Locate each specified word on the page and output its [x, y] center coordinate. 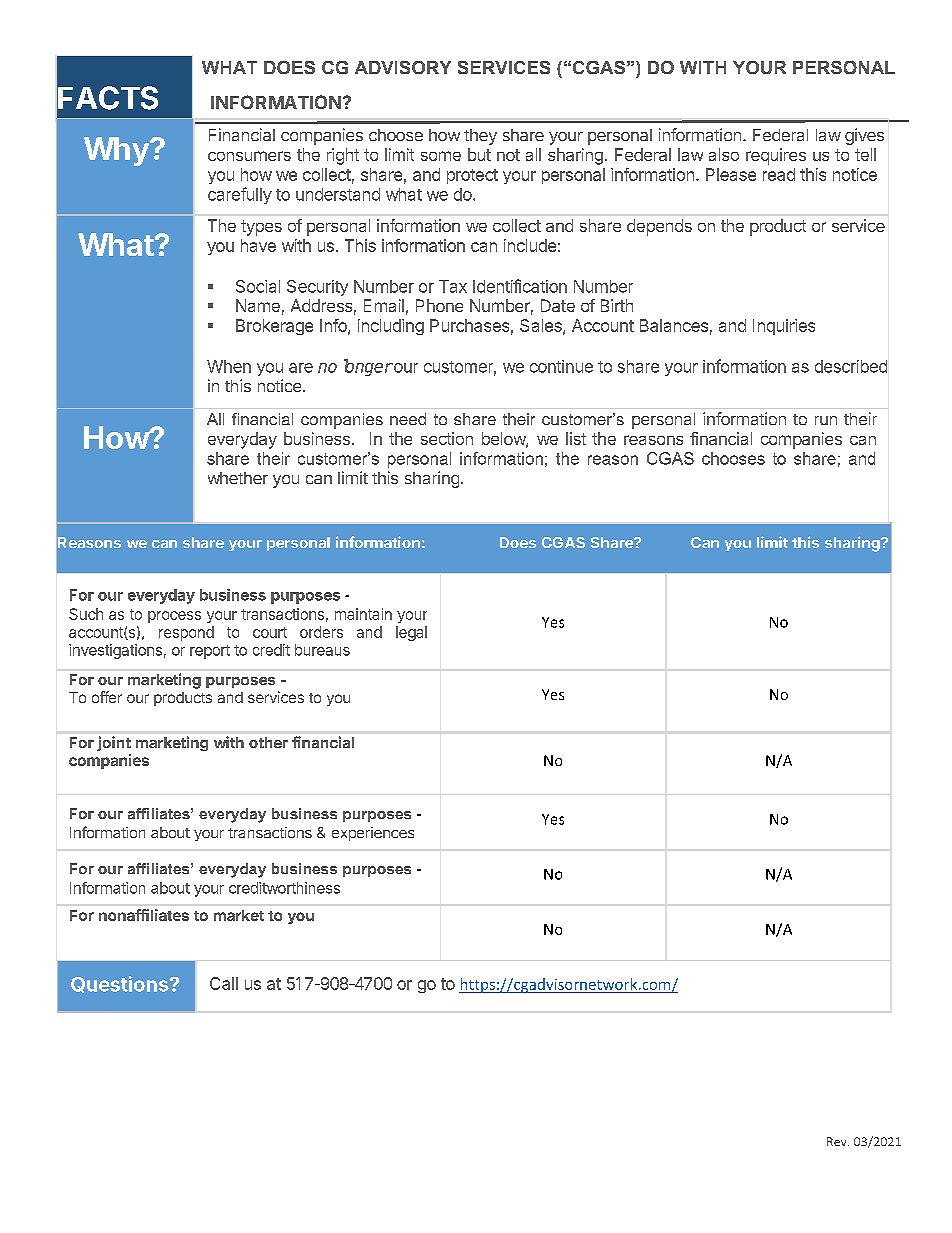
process [174, 617]
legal [411, 633]
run [826, 420]
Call [224, 983]
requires [776, 156]
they [480, 137]
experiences [373, 834]
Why [117, 151]
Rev [838, 1141]
